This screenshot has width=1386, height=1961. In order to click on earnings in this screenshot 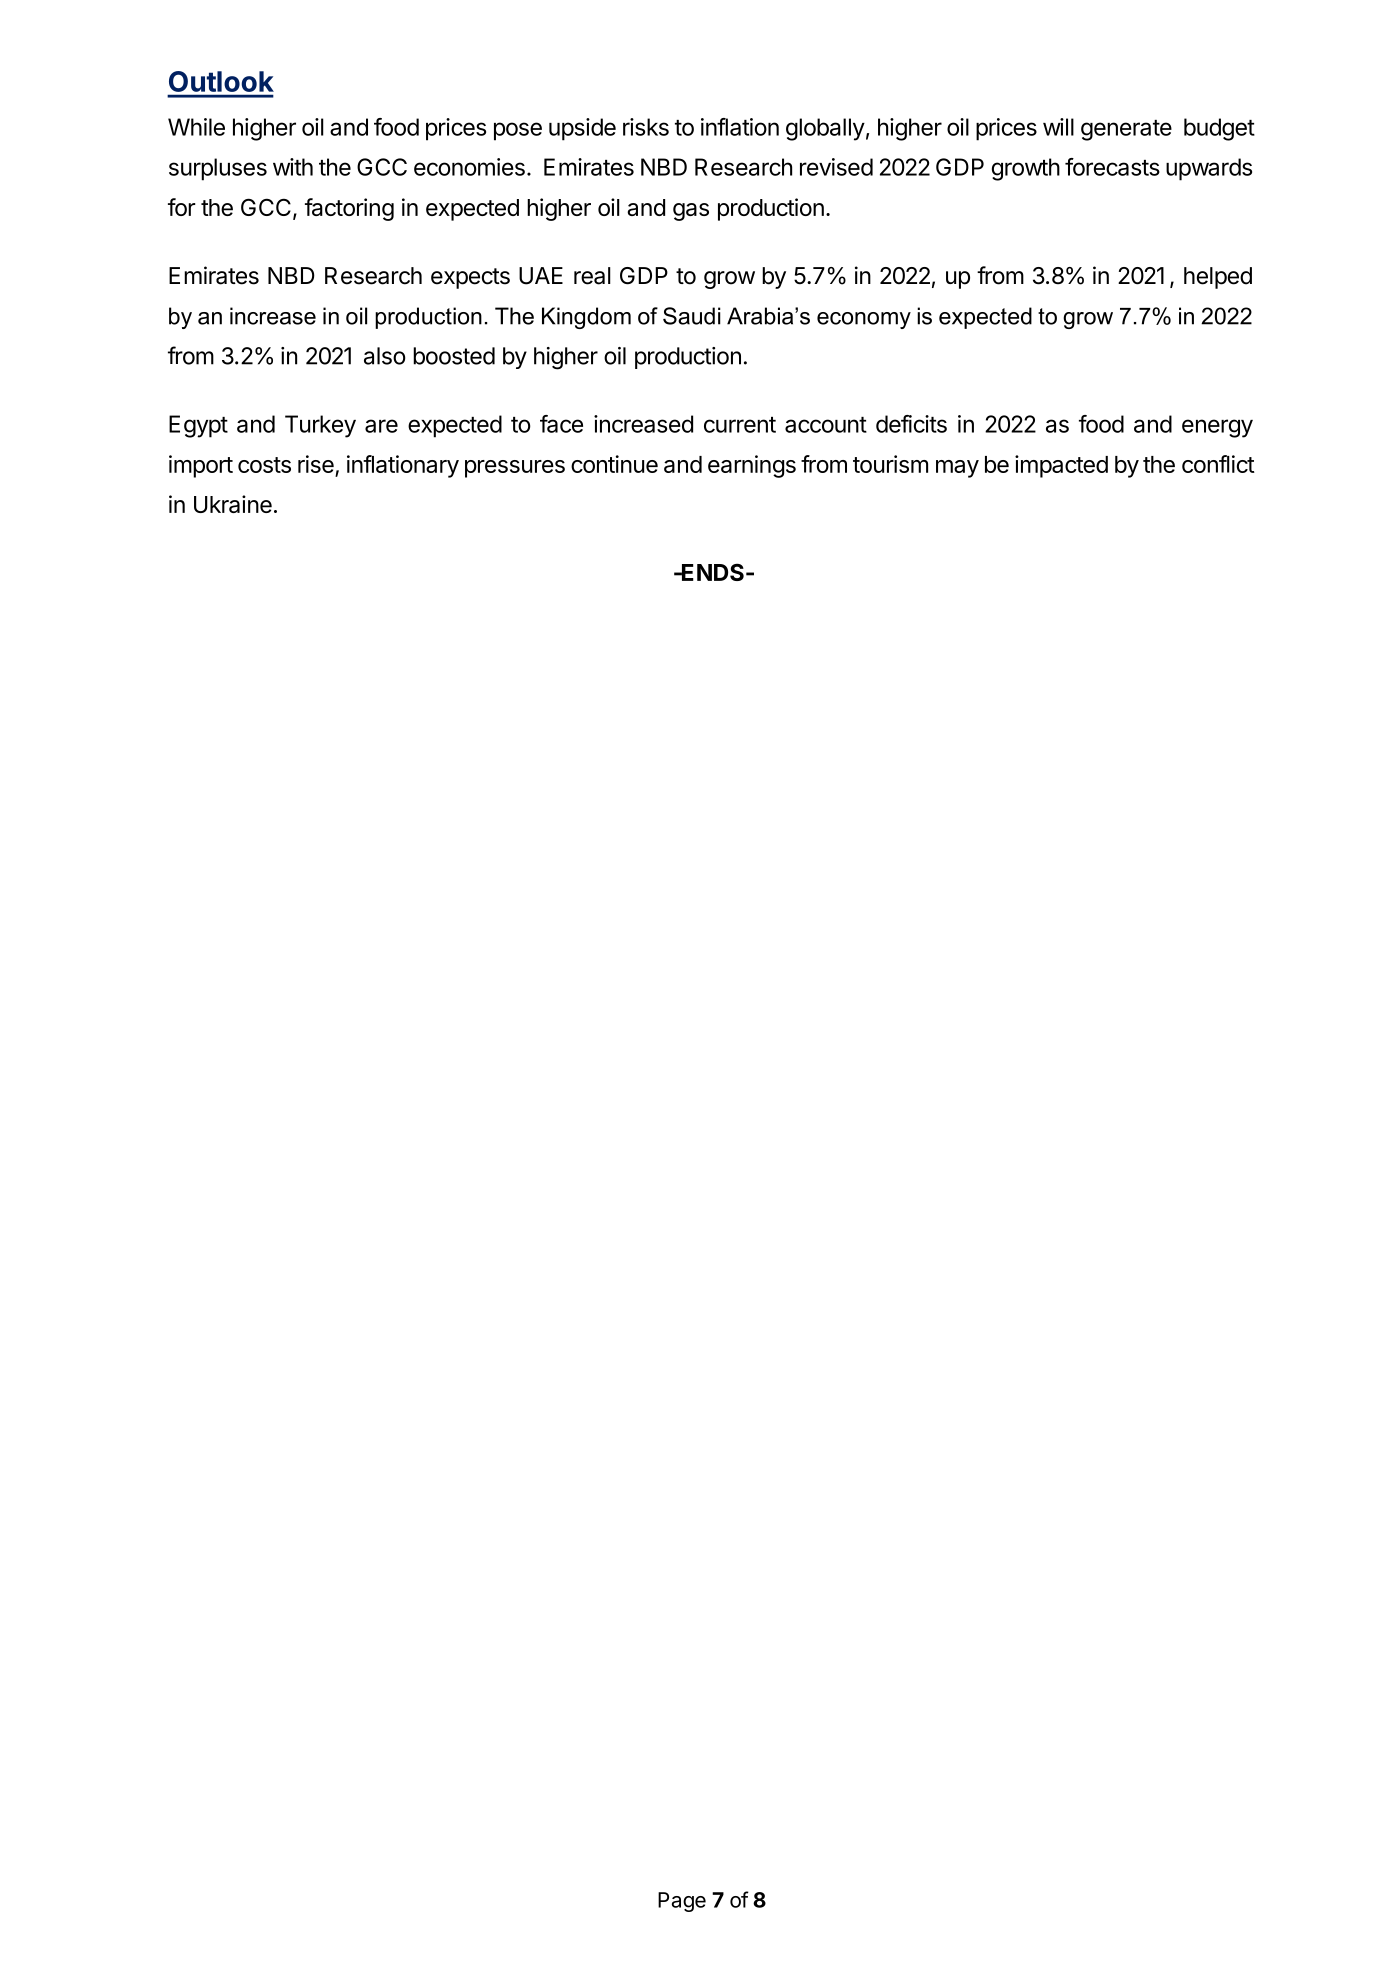, I will do `click(752, 466)`.
